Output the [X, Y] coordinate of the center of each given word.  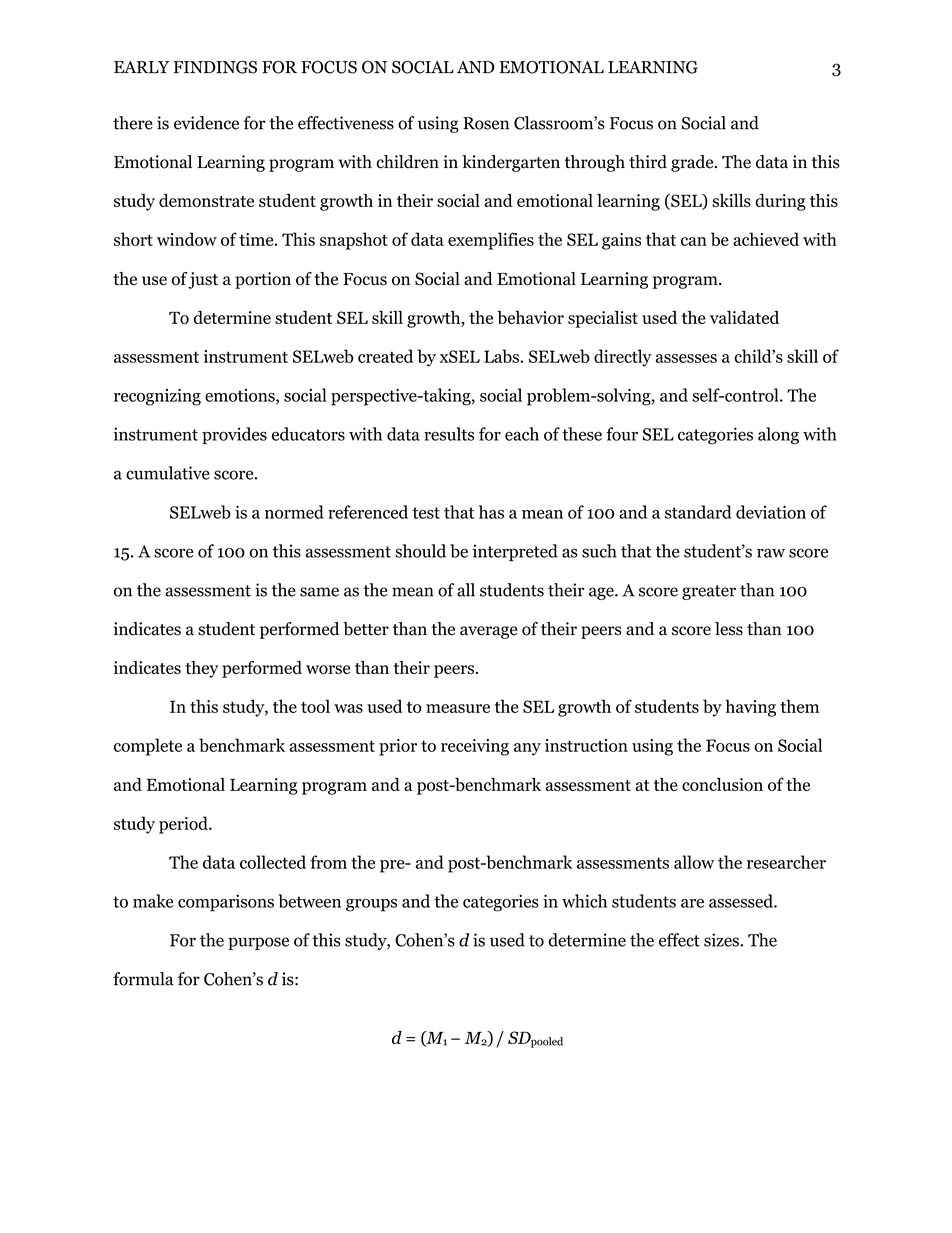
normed [294, 512]
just [203, 280]
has [491, 512]
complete [148, 747]
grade [693, 163]
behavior [530, 317]
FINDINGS [215, 67]
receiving [475, 747]
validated [744, 317]
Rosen [486, 123]
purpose [258, 943]
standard [698, 512]
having [750, 708]
